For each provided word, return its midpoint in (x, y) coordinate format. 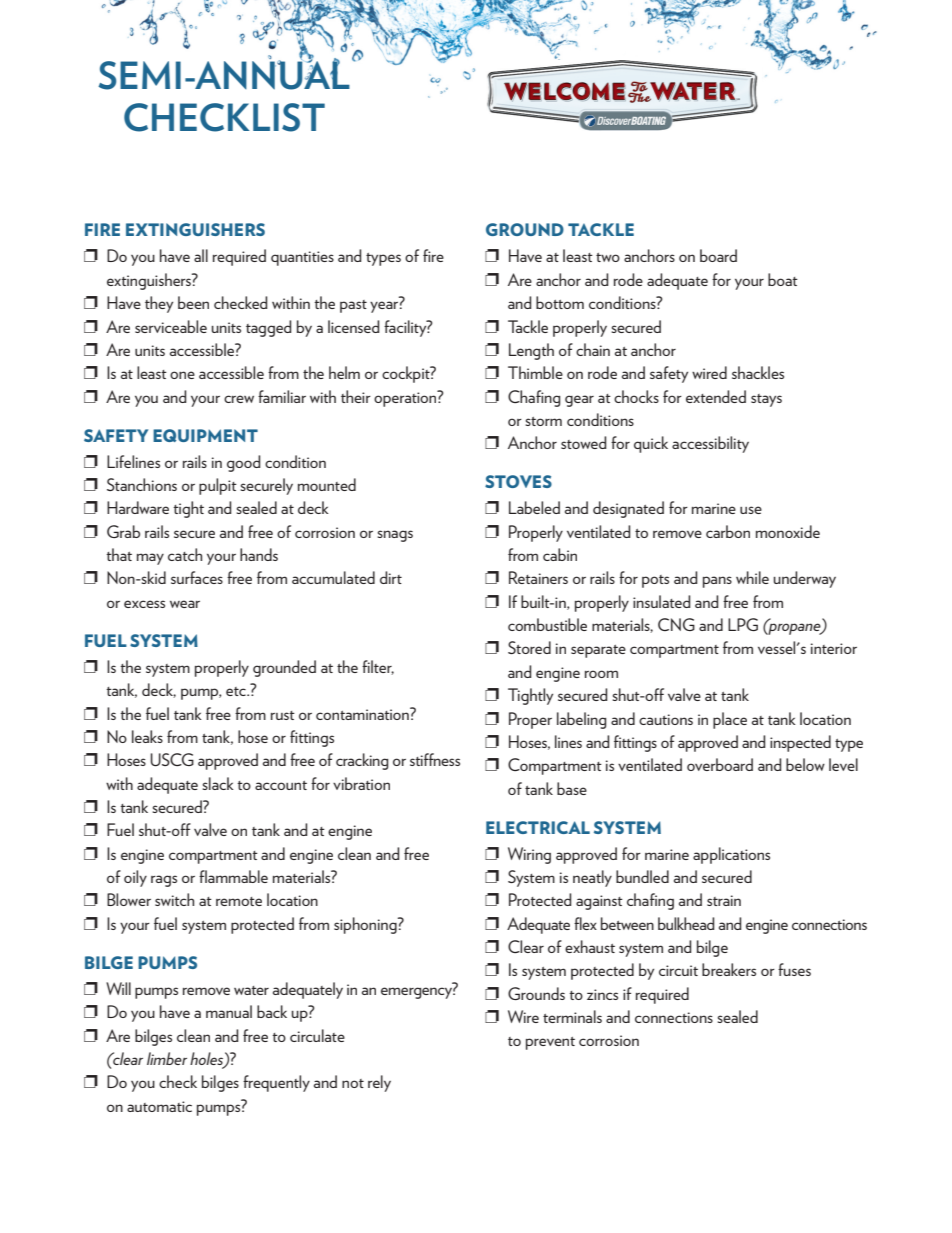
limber (167, 1058)
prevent (550, 1043)
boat (783, 279)
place (730, 720)
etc (237, 691)
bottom (560, 302)
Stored (529, 647)
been (193, 302)
